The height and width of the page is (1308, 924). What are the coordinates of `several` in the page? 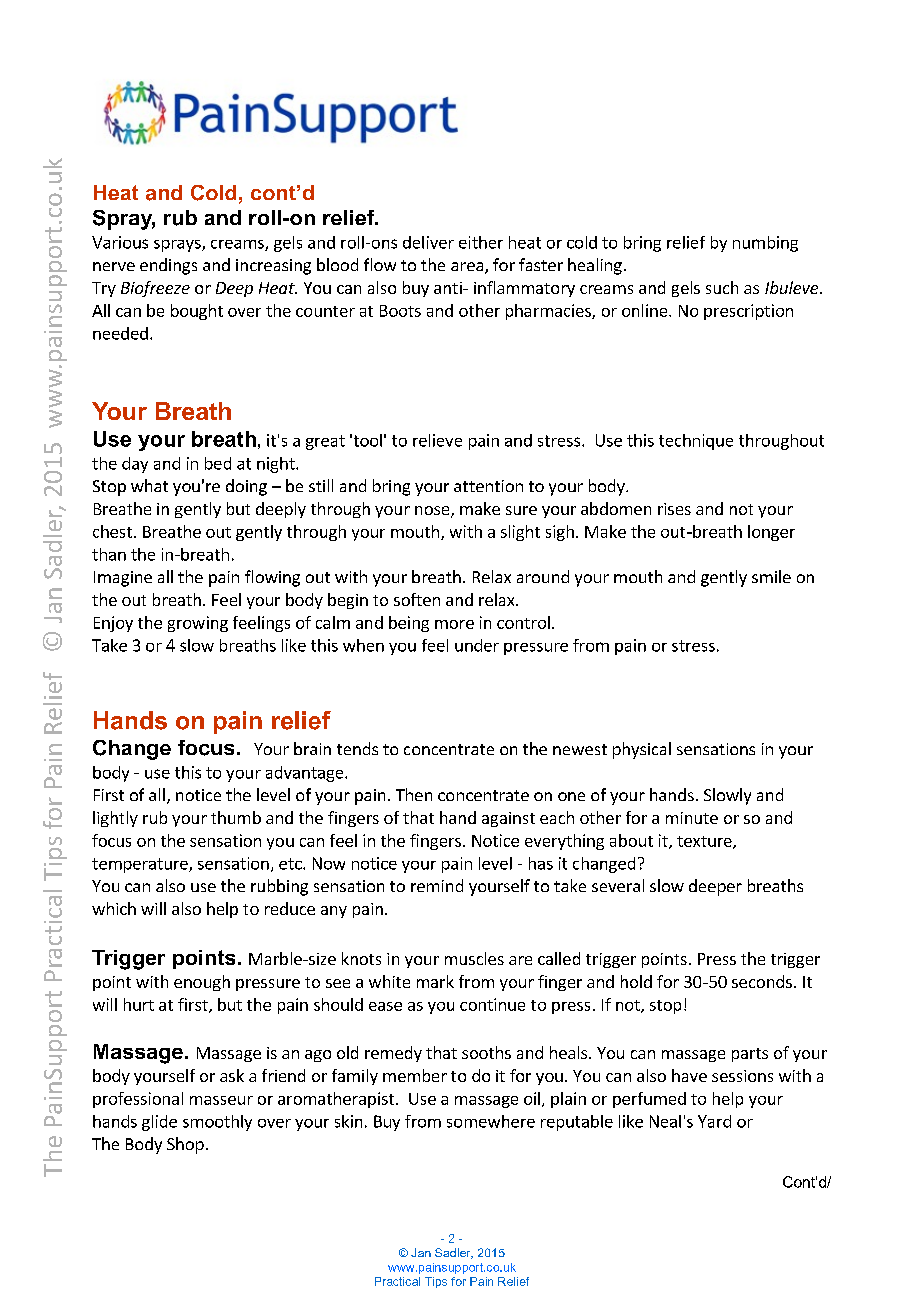 It's located at (618, 885).
